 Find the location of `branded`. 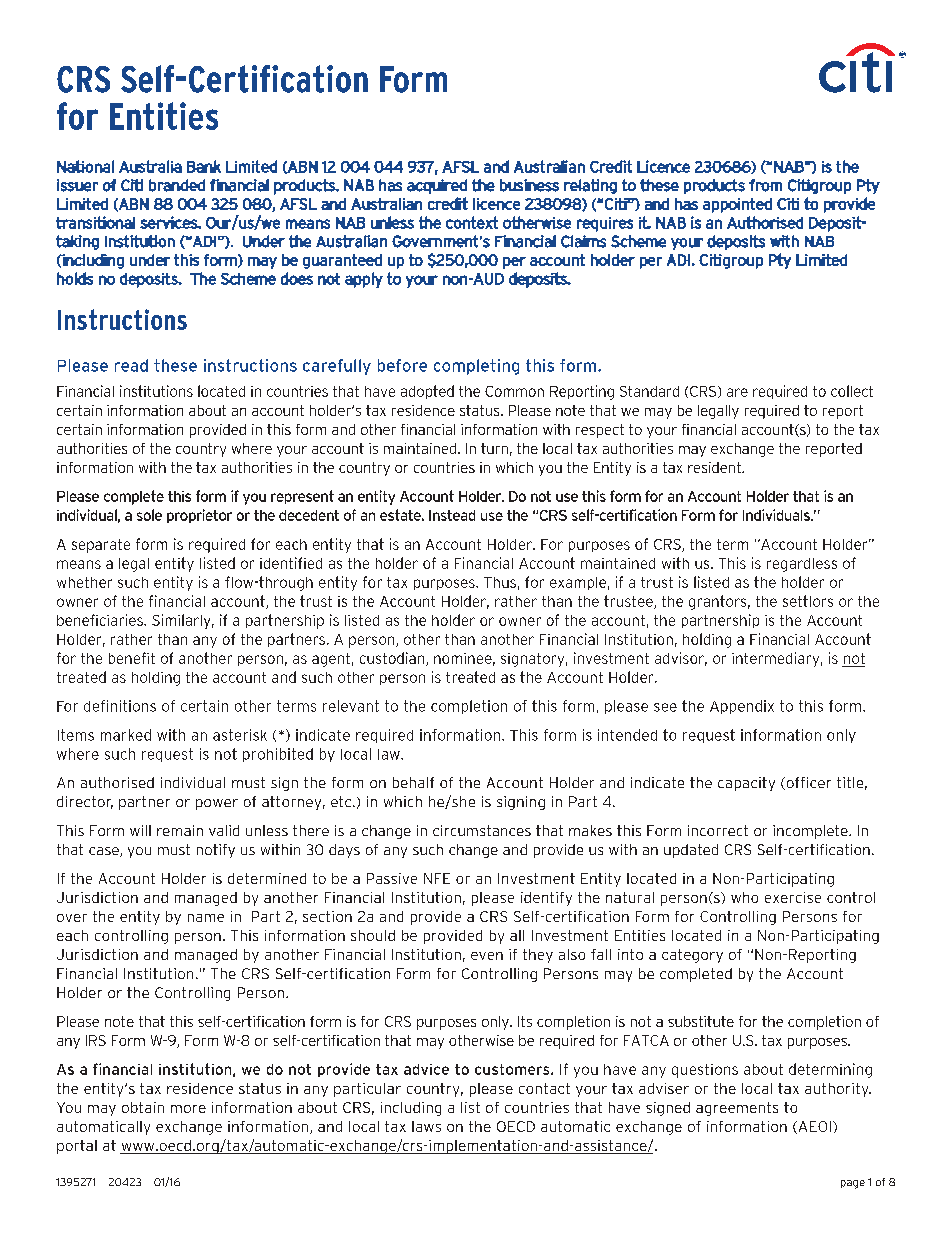

branded is located at coordinates (177, 185).
